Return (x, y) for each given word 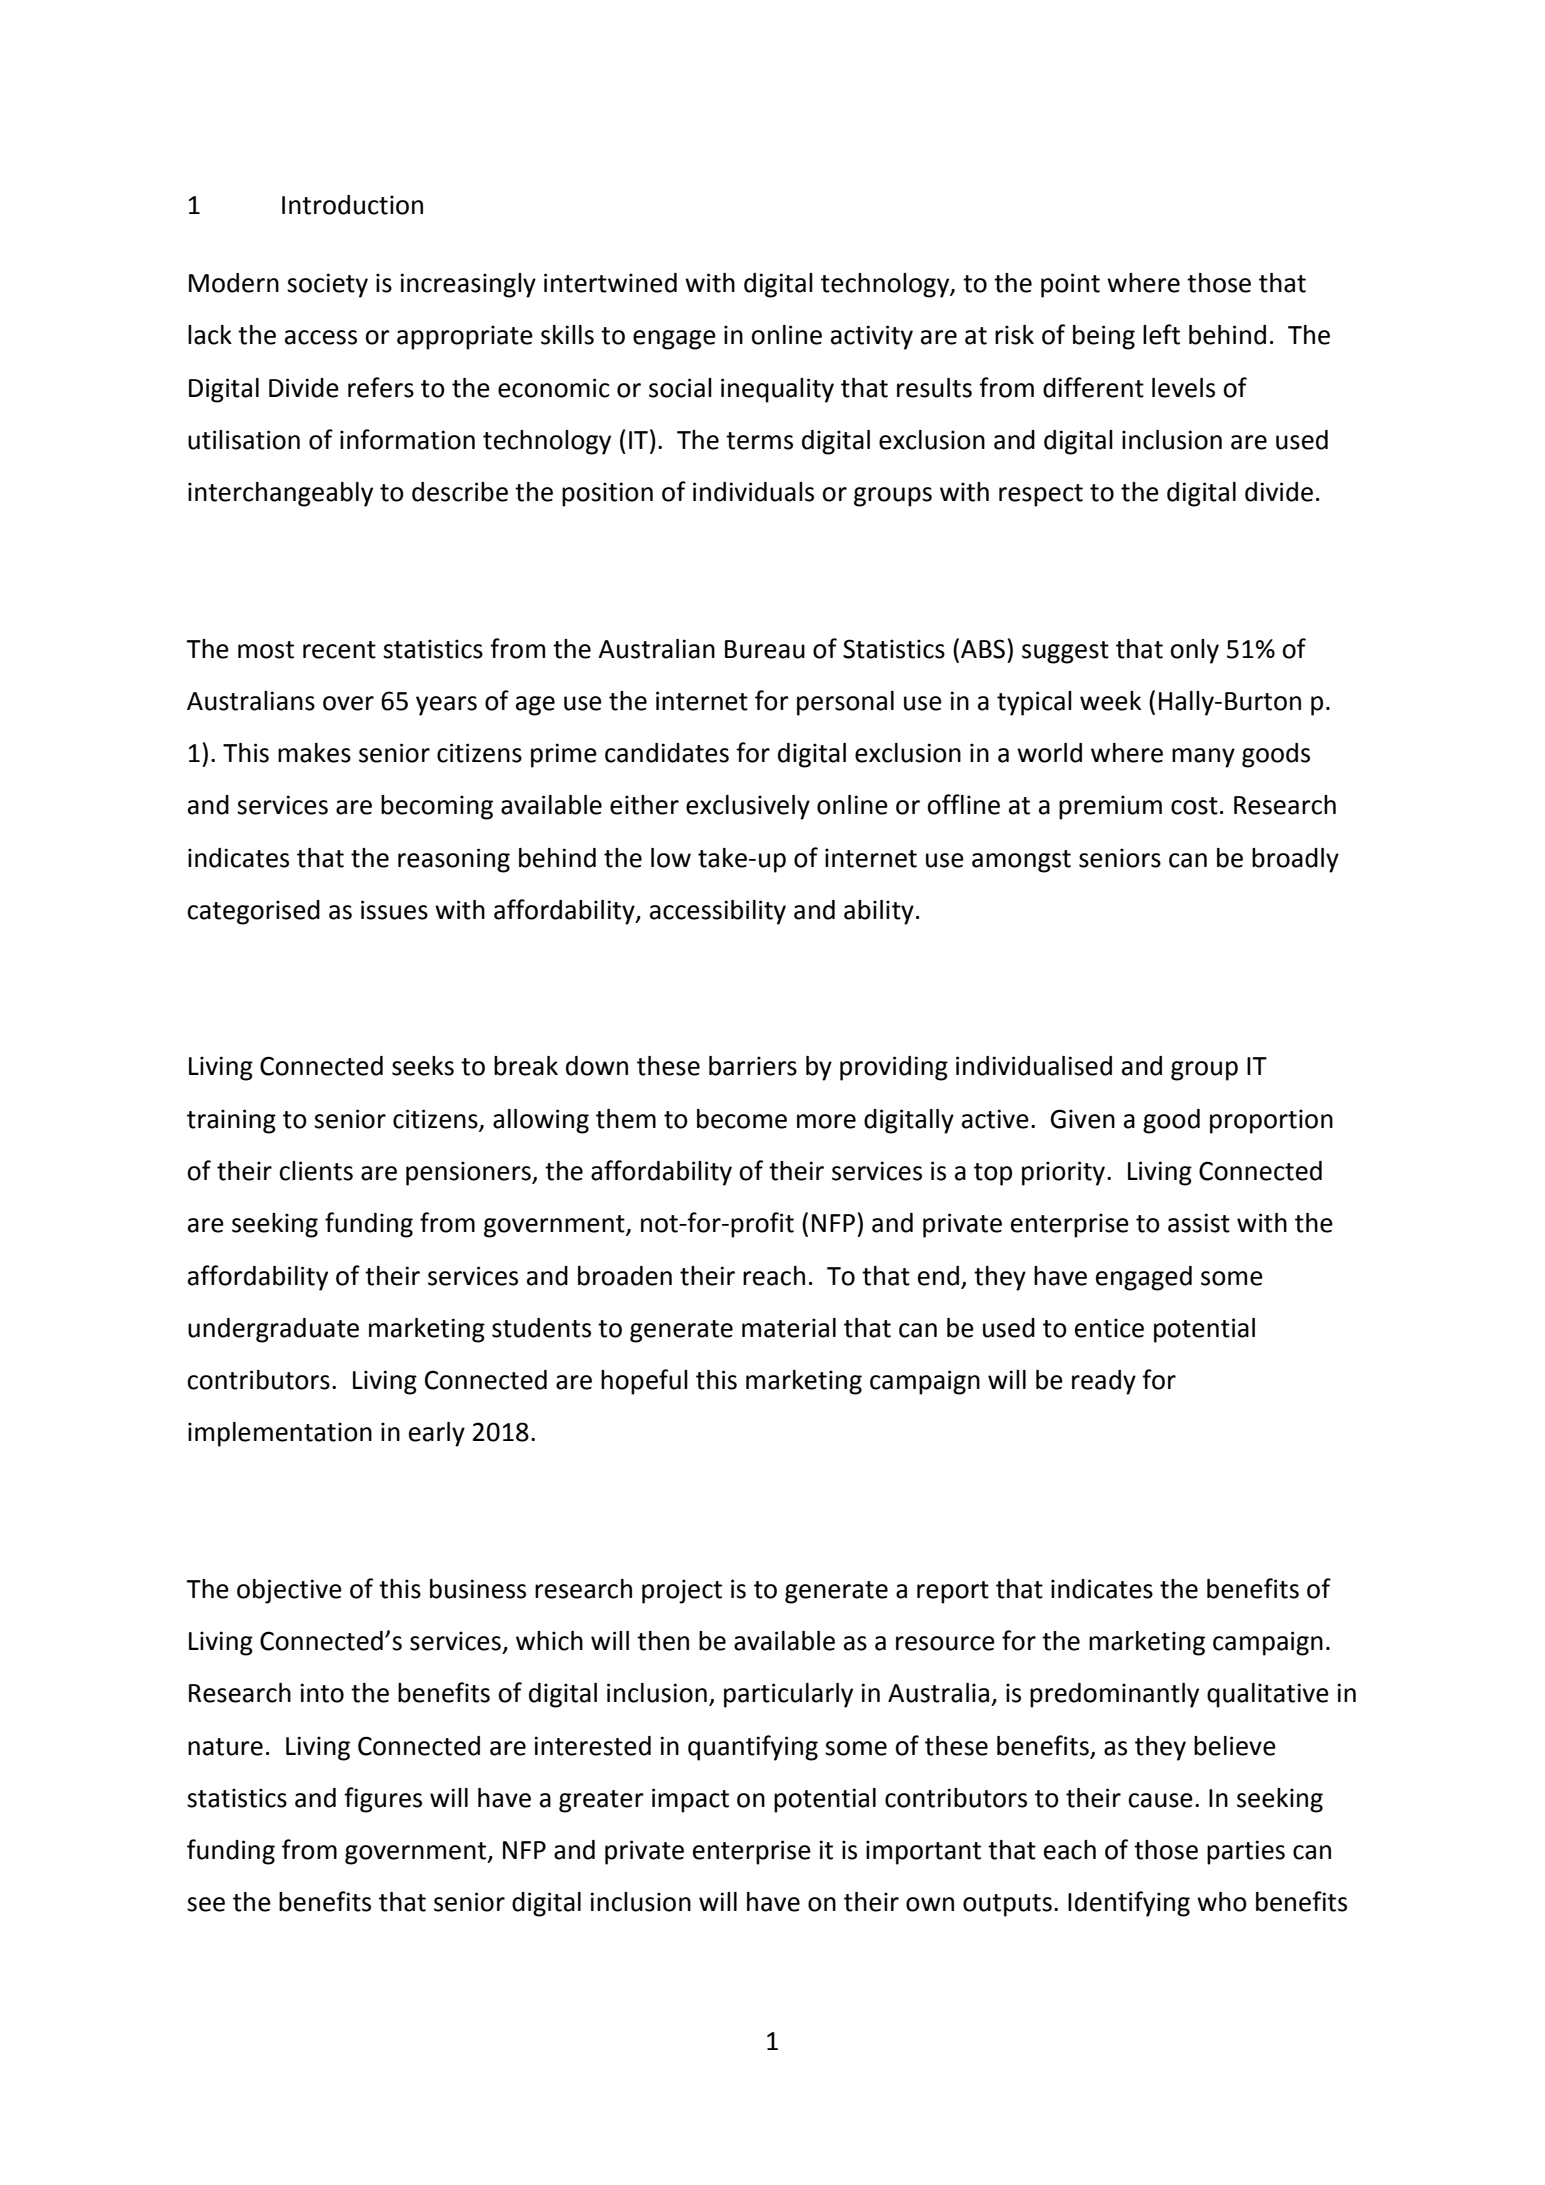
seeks (423, 1066)
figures (383, 1800)
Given (1083, 1119)
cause (1160, 1800)
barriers (753, 1066)
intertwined (610, 283)
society (327, 285)
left (1161, 334)
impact (690, 1800)
